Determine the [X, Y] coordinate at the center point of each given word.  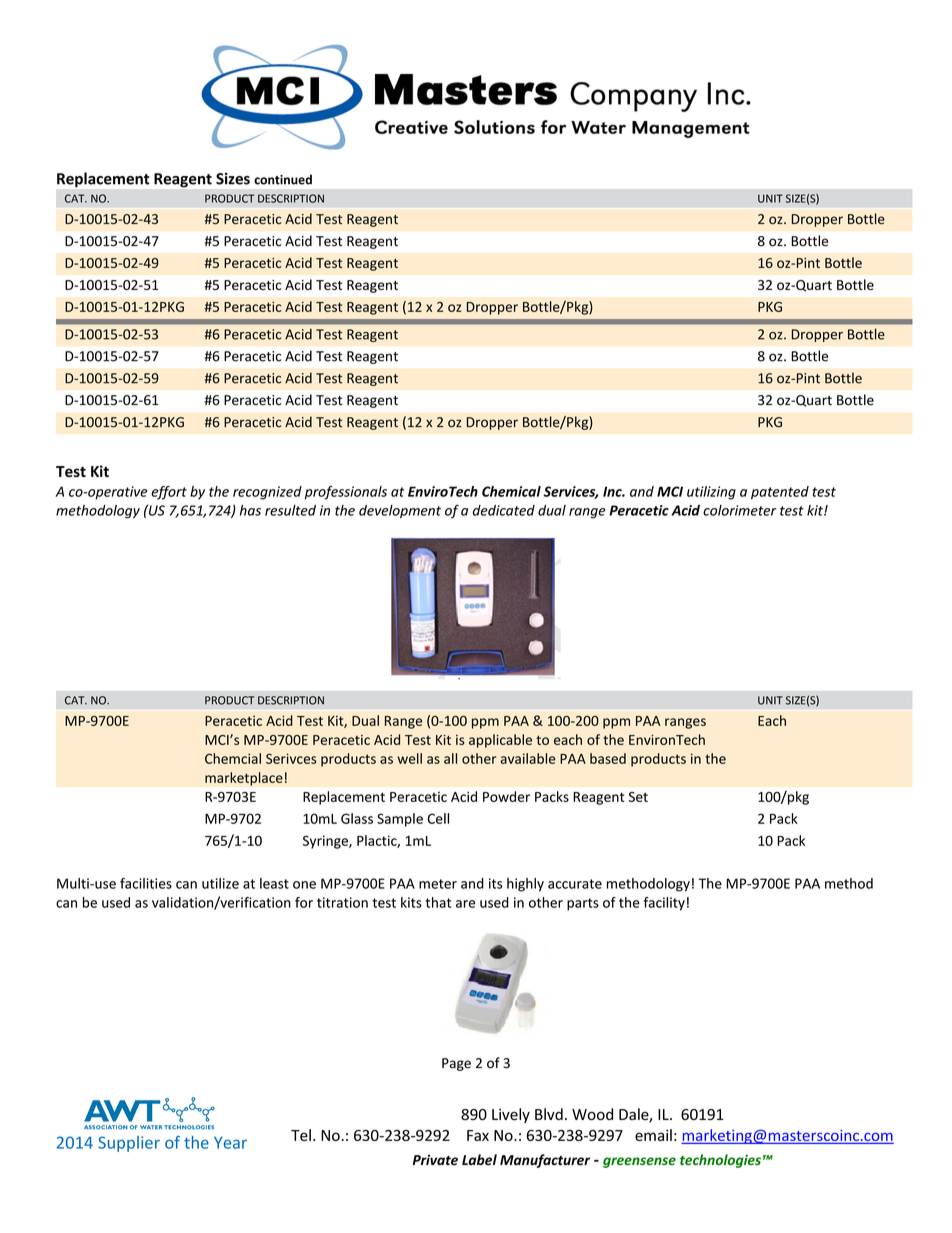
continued [283, 179]
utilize [220, 883]
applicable [500, 741]
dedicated [504, 510]
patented [780, 493]
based [608, 758]
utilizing [711, 493]
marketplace [244, 779]
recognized [267, 493]
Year [230, 1143]
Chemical [511, 491]
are [465, 904]
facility [664, 904]
